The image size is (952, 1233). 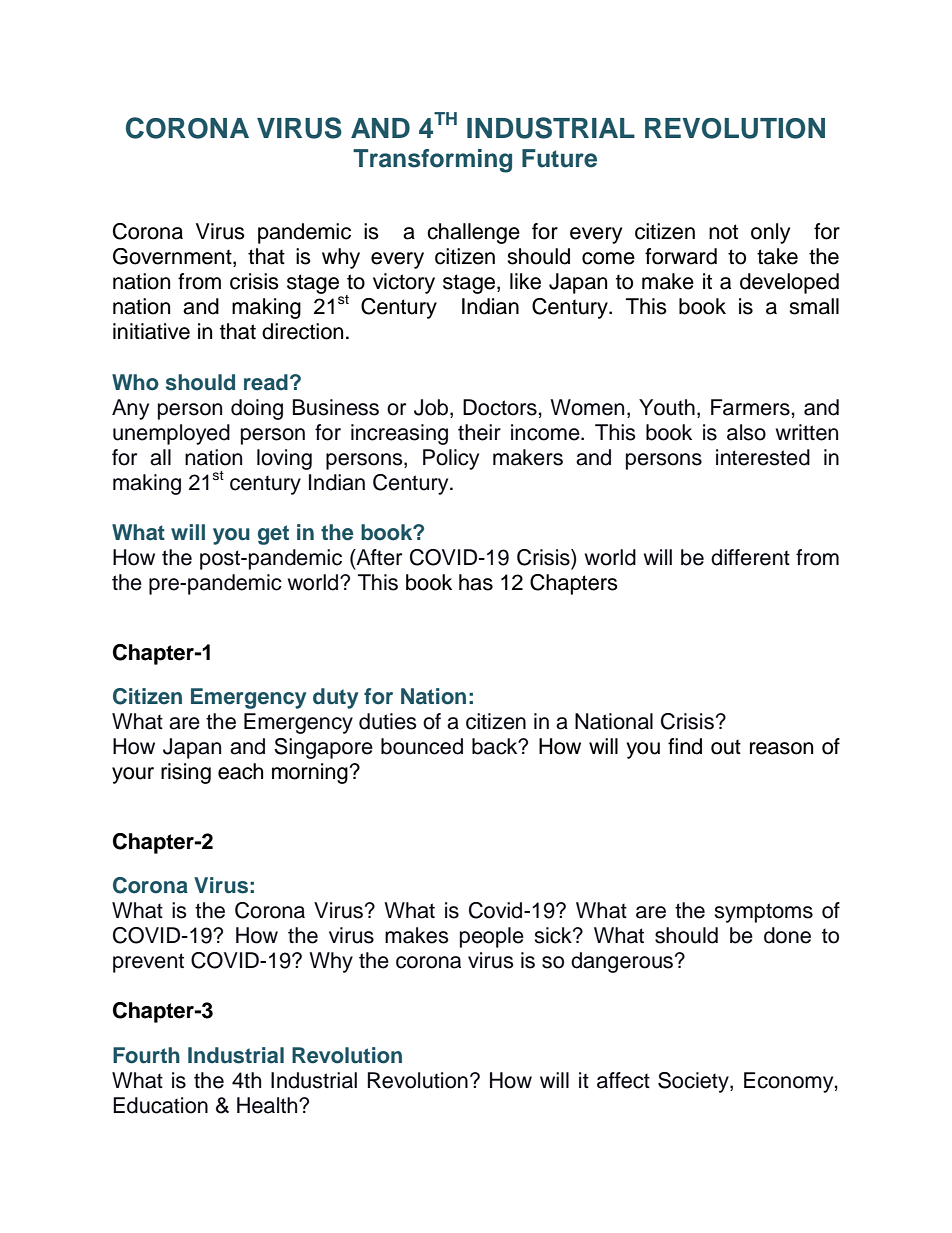 What do you see at coordinates (750, 407) in the screenshot?
I see `Farmers` at bounding box center [750, 407].
